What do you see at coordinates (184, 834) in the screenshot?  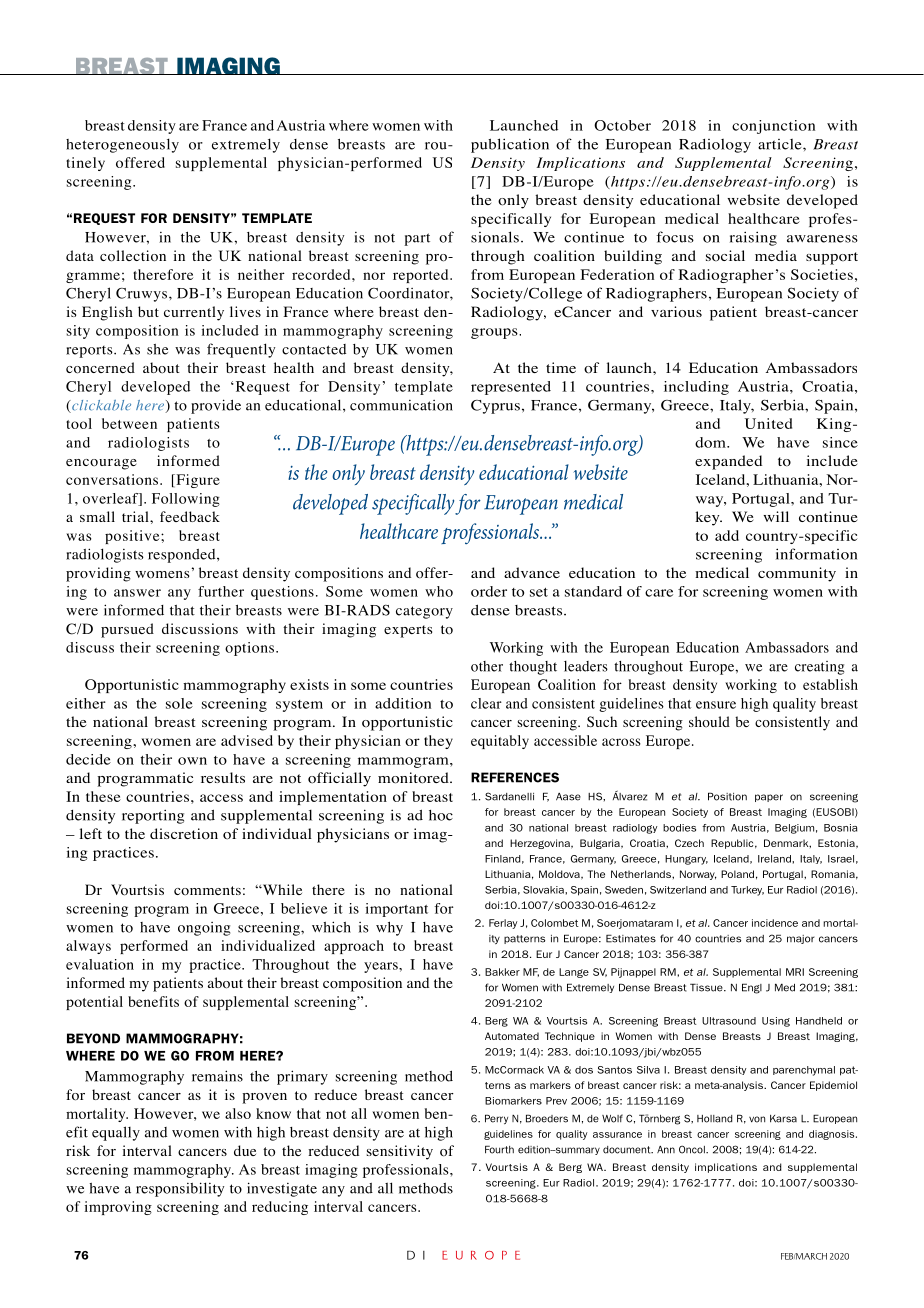 I see `discretion` at bounding box center [184, 834].
